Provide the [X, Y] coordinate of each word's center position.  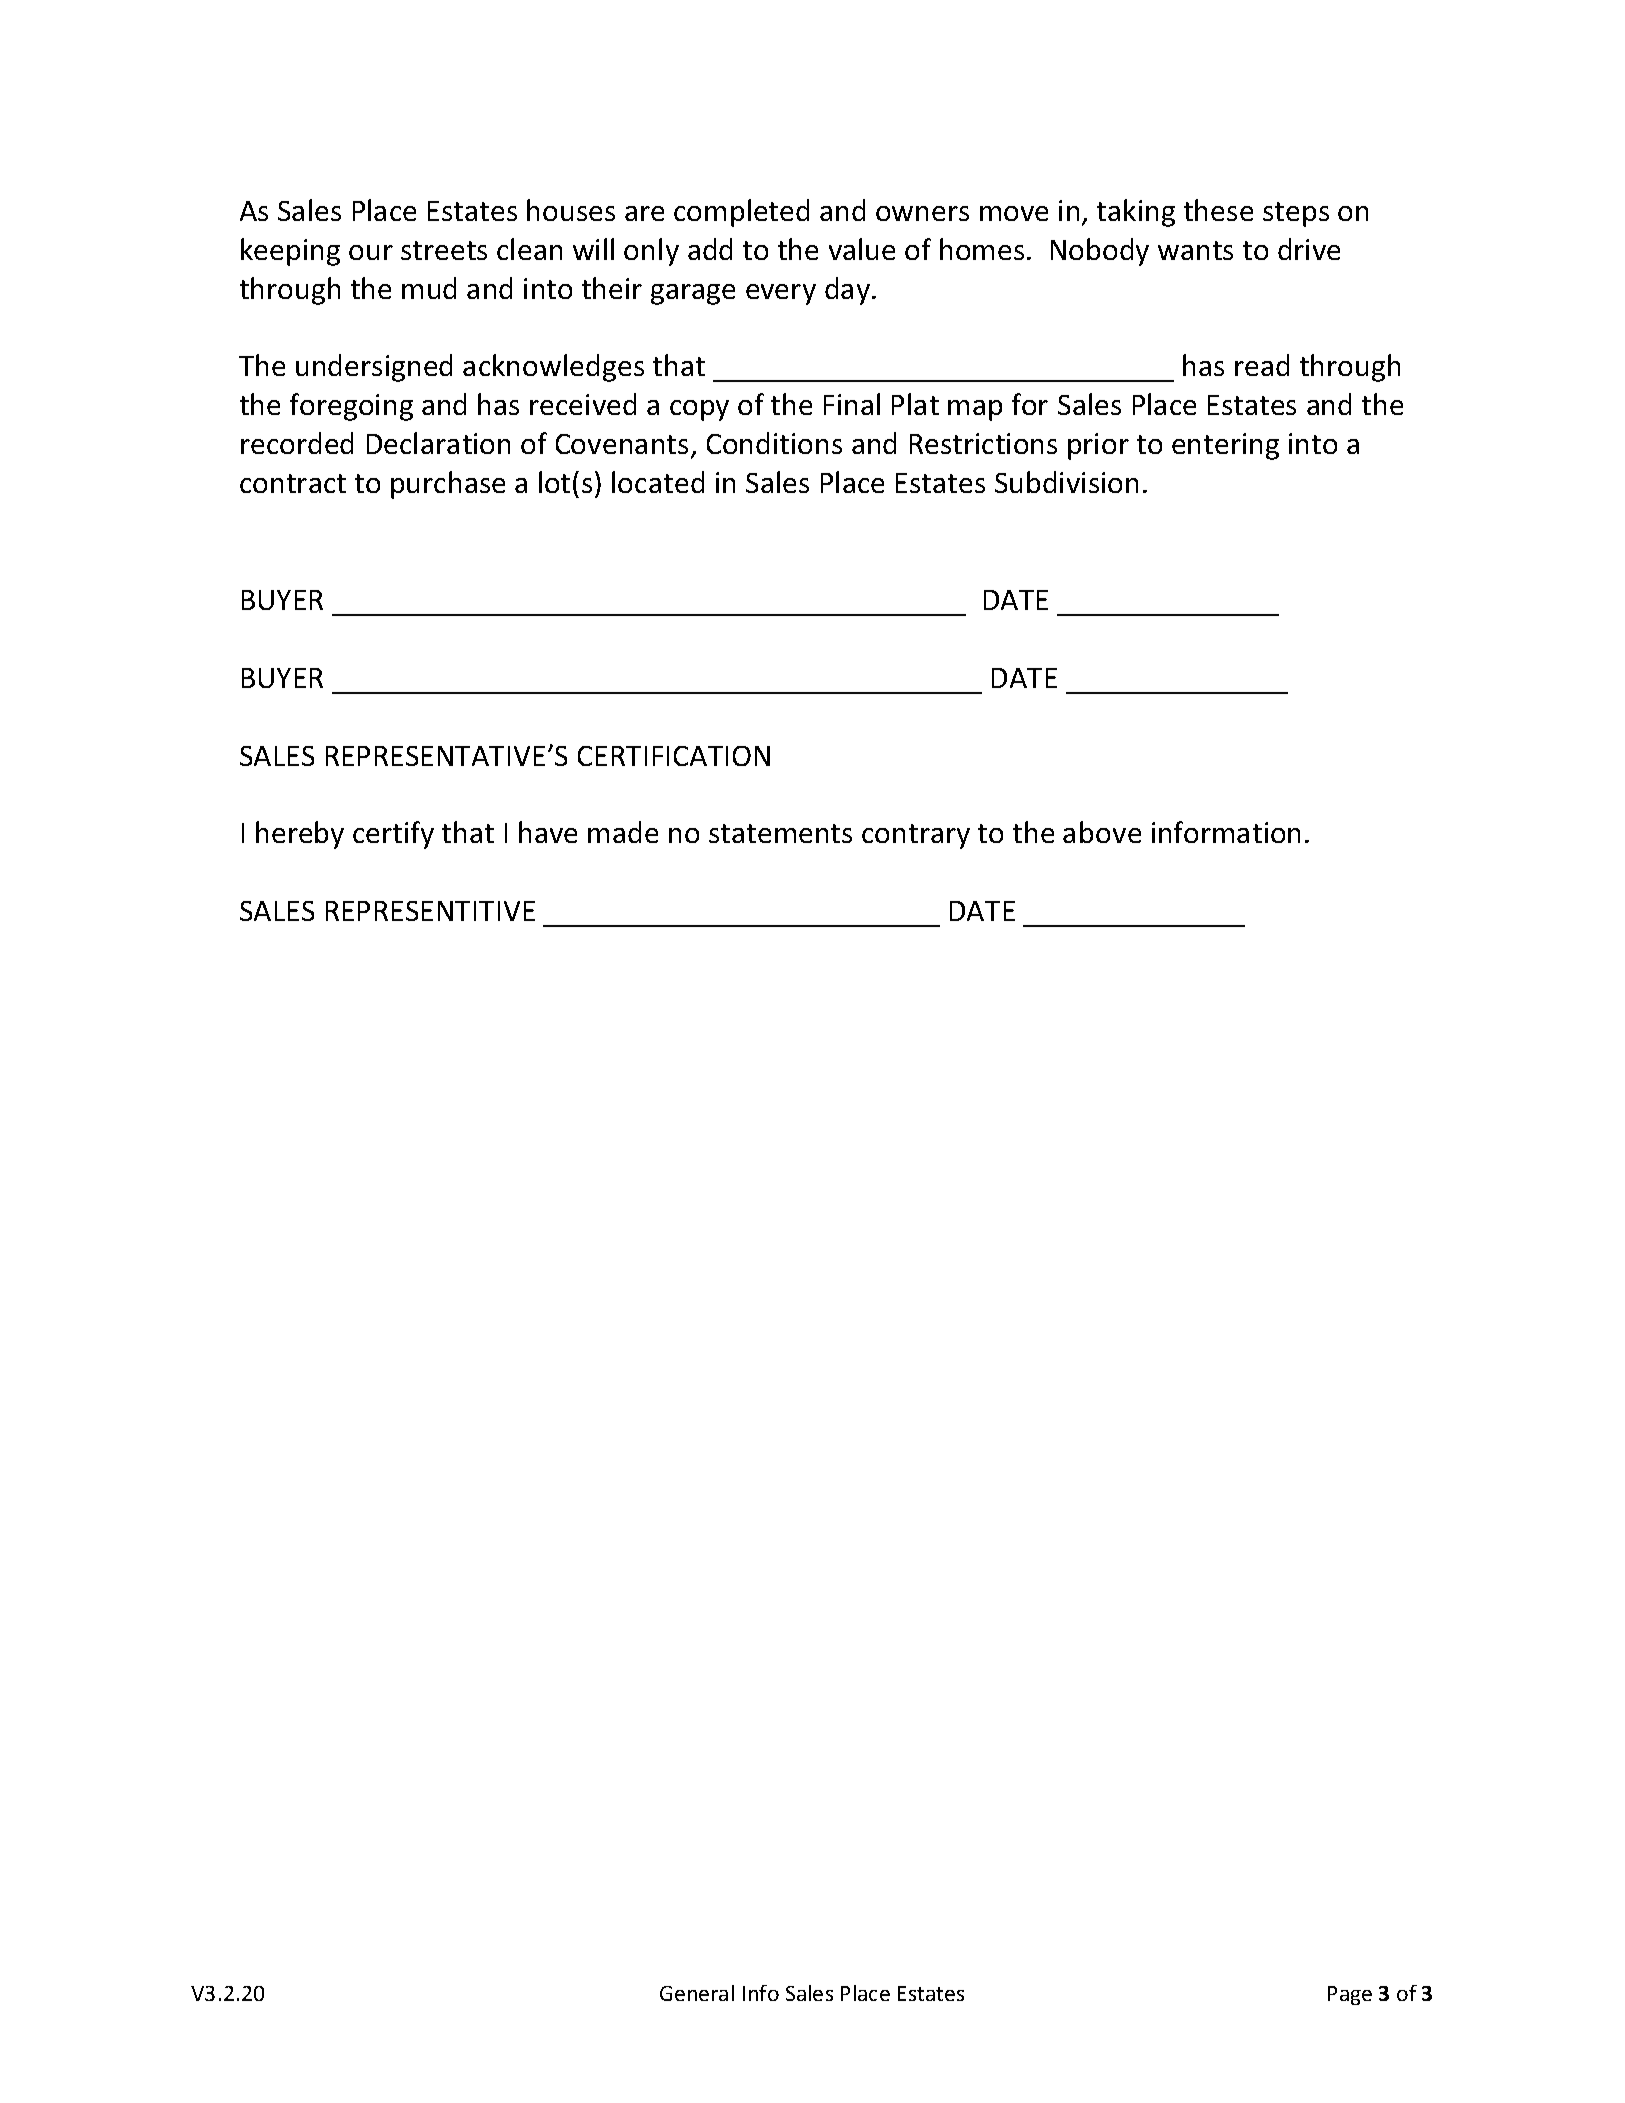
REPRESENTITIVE [430, 911]
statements [780, 833]
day [849, 291]
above [1102, 832]
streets [444, 250]
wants [1195, 250]
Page [1350, 1995]
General [697, 1993]
